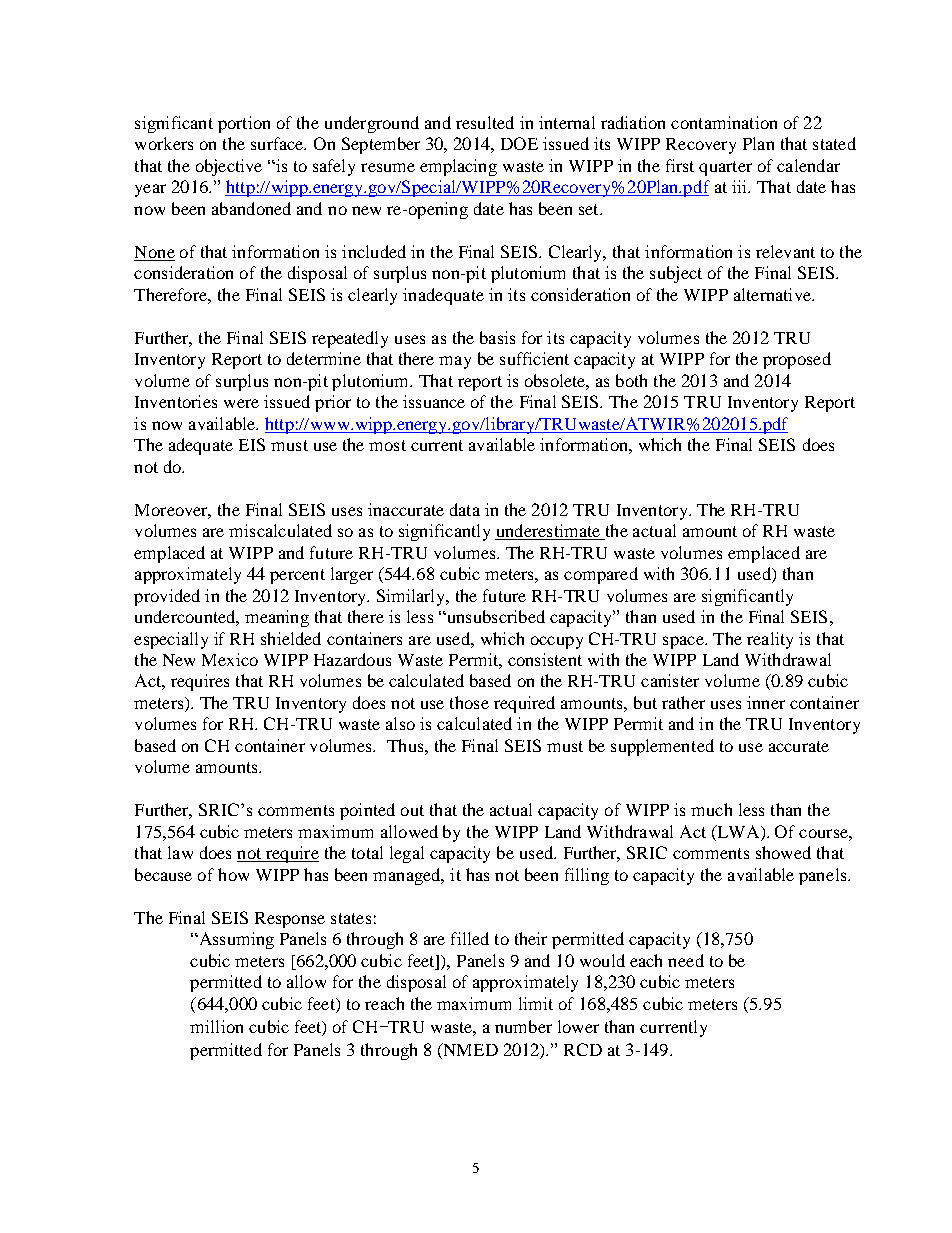 This document has width=952, height=1233. Describe the element at coordinates (277, 618) in the document. I see `meaning` at that location.
